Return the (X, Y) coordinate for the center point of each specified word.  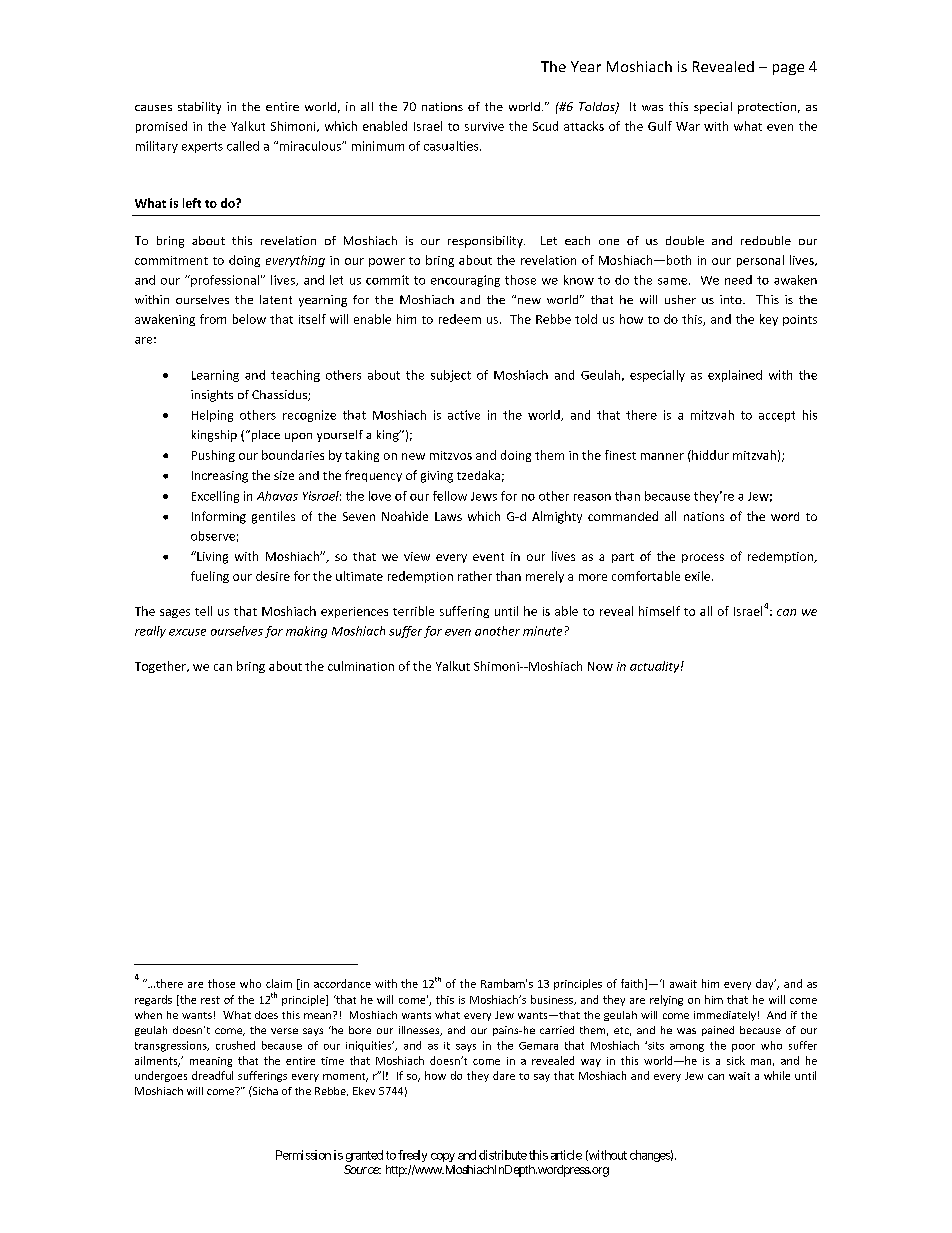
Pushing (213, 456)
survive (484, 126)
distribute (503, 1155)
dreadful (212, 1075)
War (688, 126)
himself (659, 611)
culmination (361, 666)
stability (199, 108)
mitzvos (451, 455)
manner (662, 456)
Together (161, 667)
